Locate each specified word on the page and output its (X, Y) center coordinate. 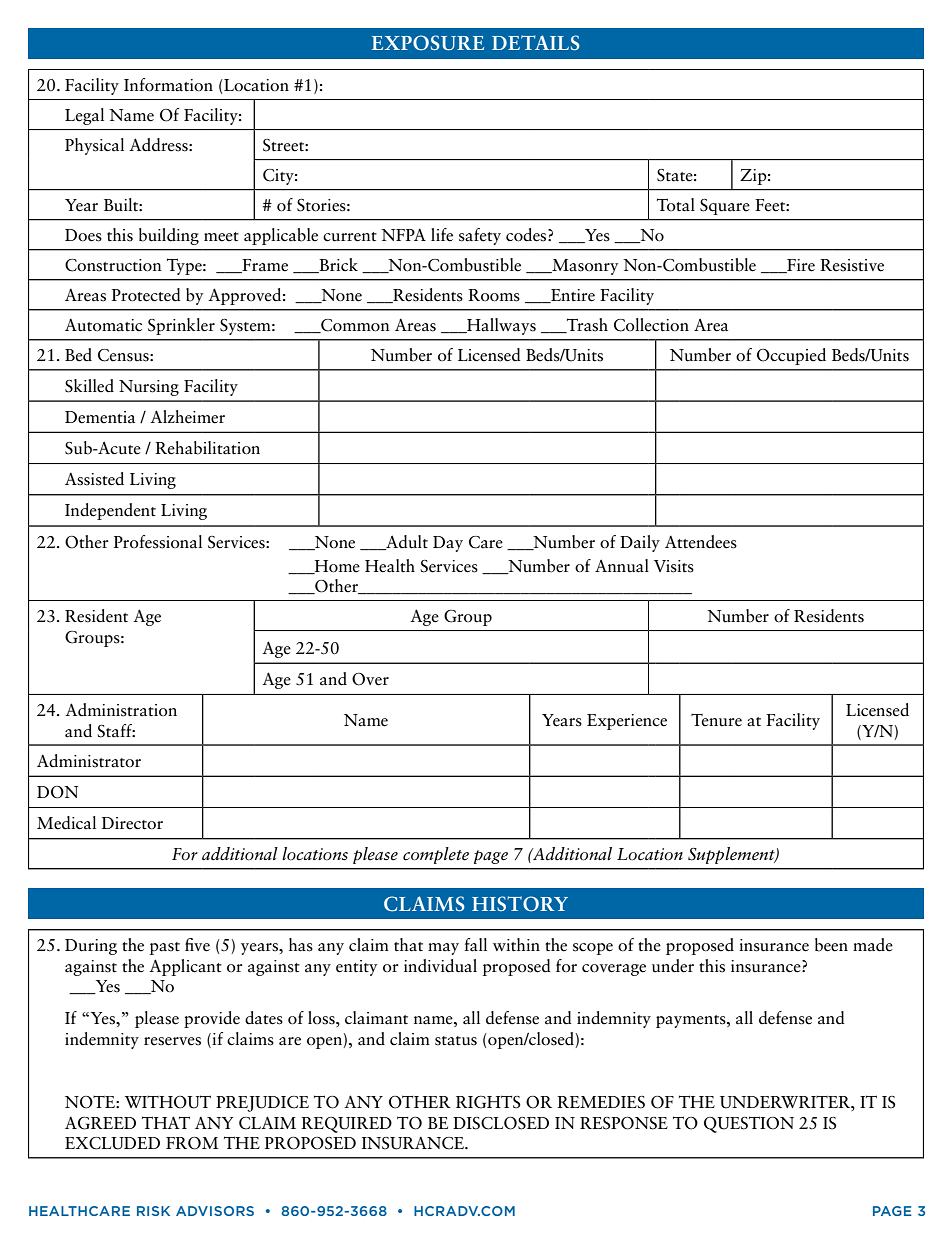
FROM (192, 1143)
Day (448, 544)
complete (436, 855)
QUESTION (749, 1124)
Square (725, 207)
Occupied (791, 356)
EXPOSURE (428, 43)
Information (168, 85)
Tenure (716, 720)
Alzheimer (187, 417)
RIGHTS (488, 1102)
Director (132, 823)
